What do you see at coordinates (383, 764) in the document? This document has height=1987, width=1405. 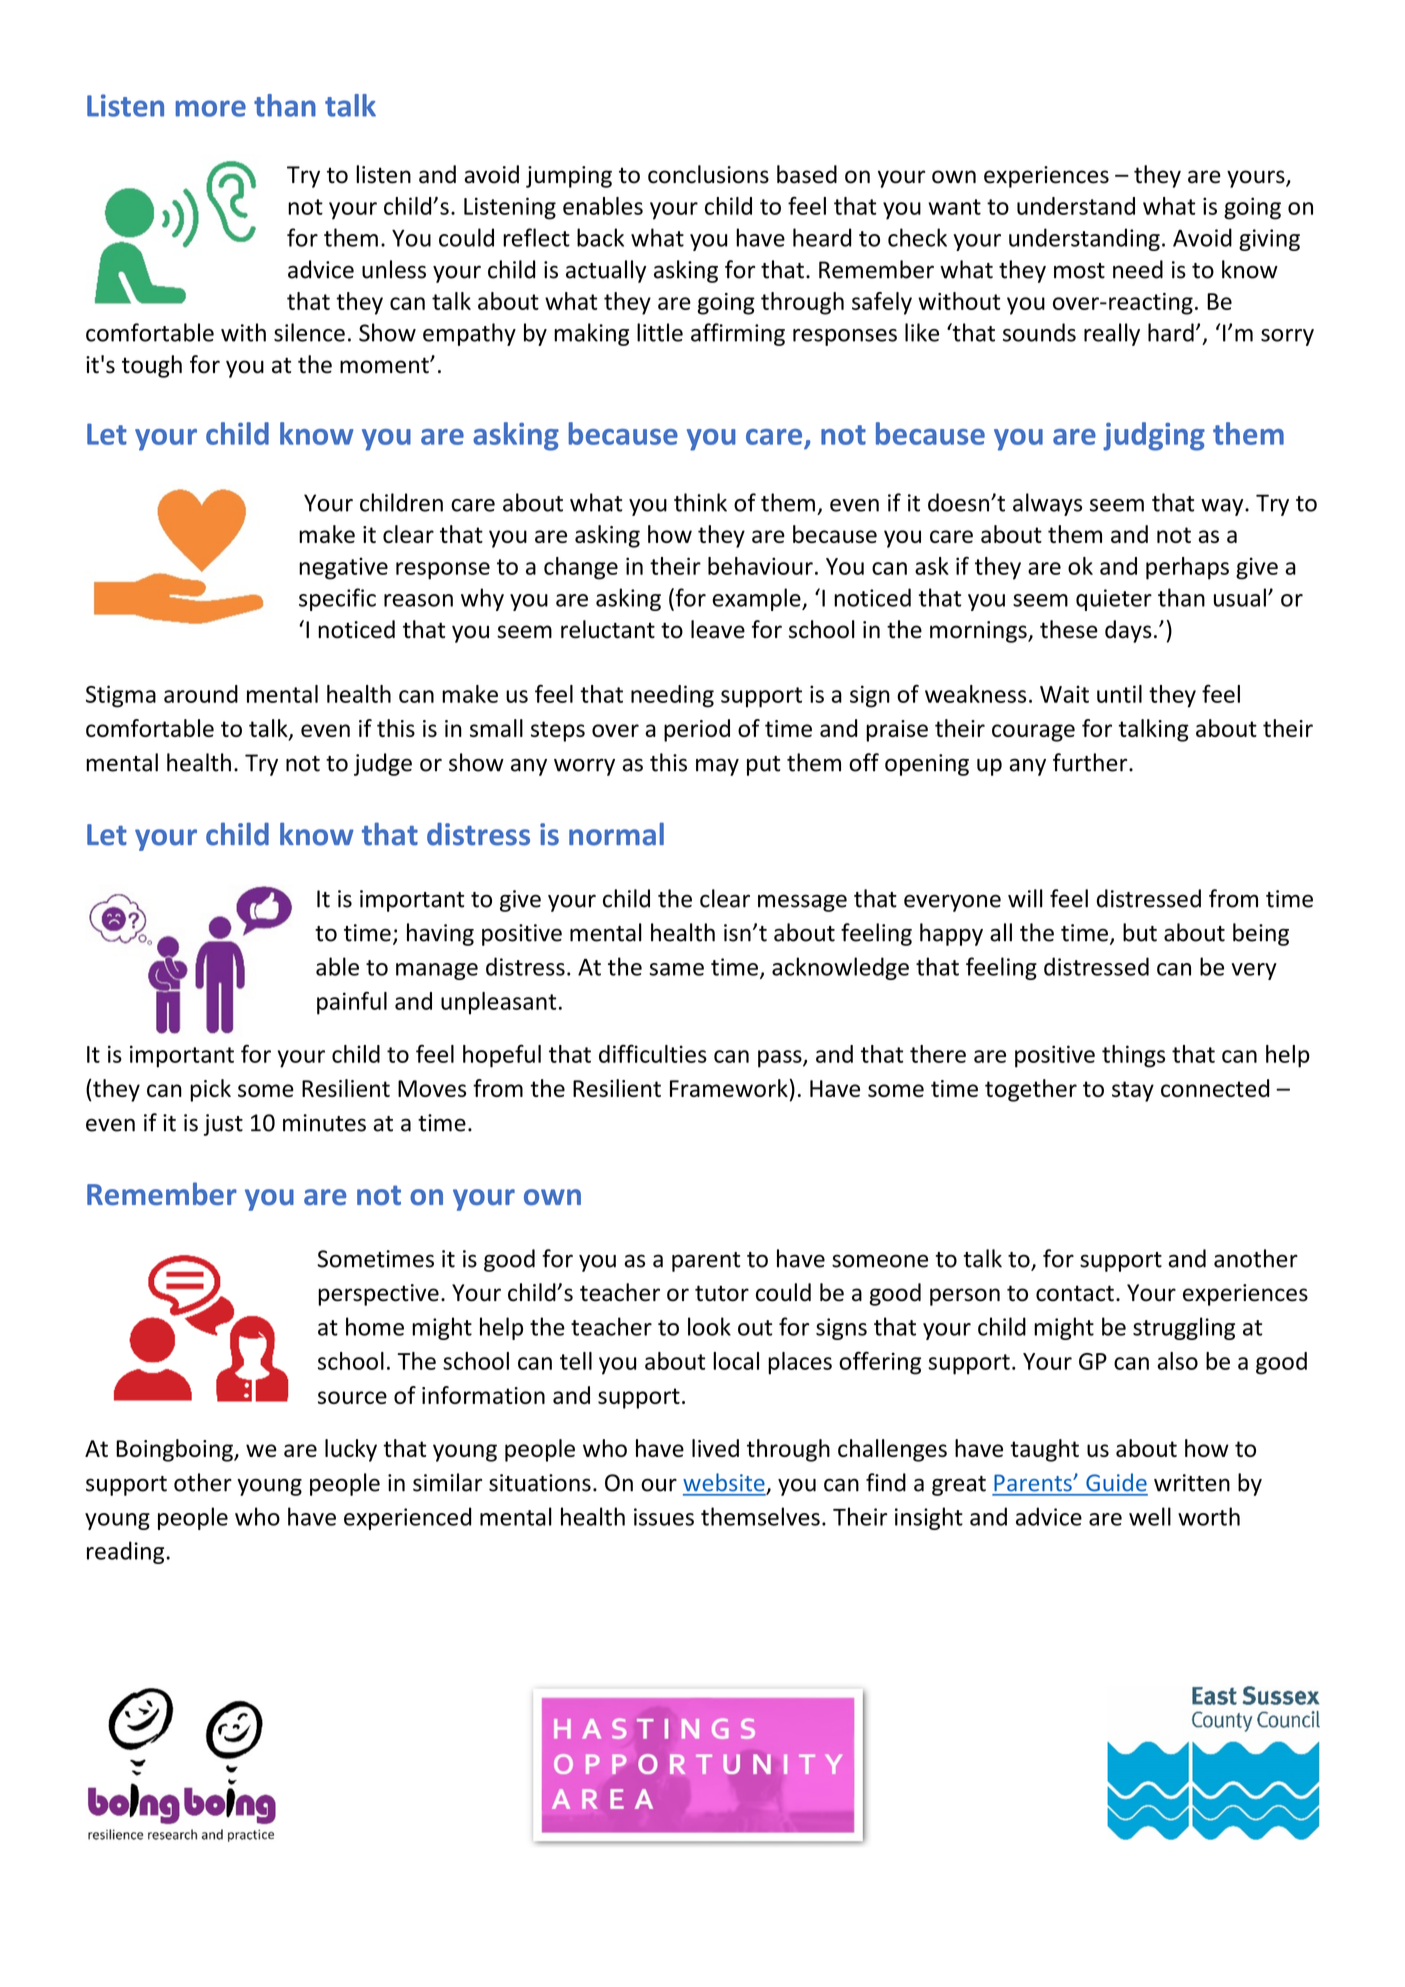 I see `judge` at bounding box center [383, 764].
